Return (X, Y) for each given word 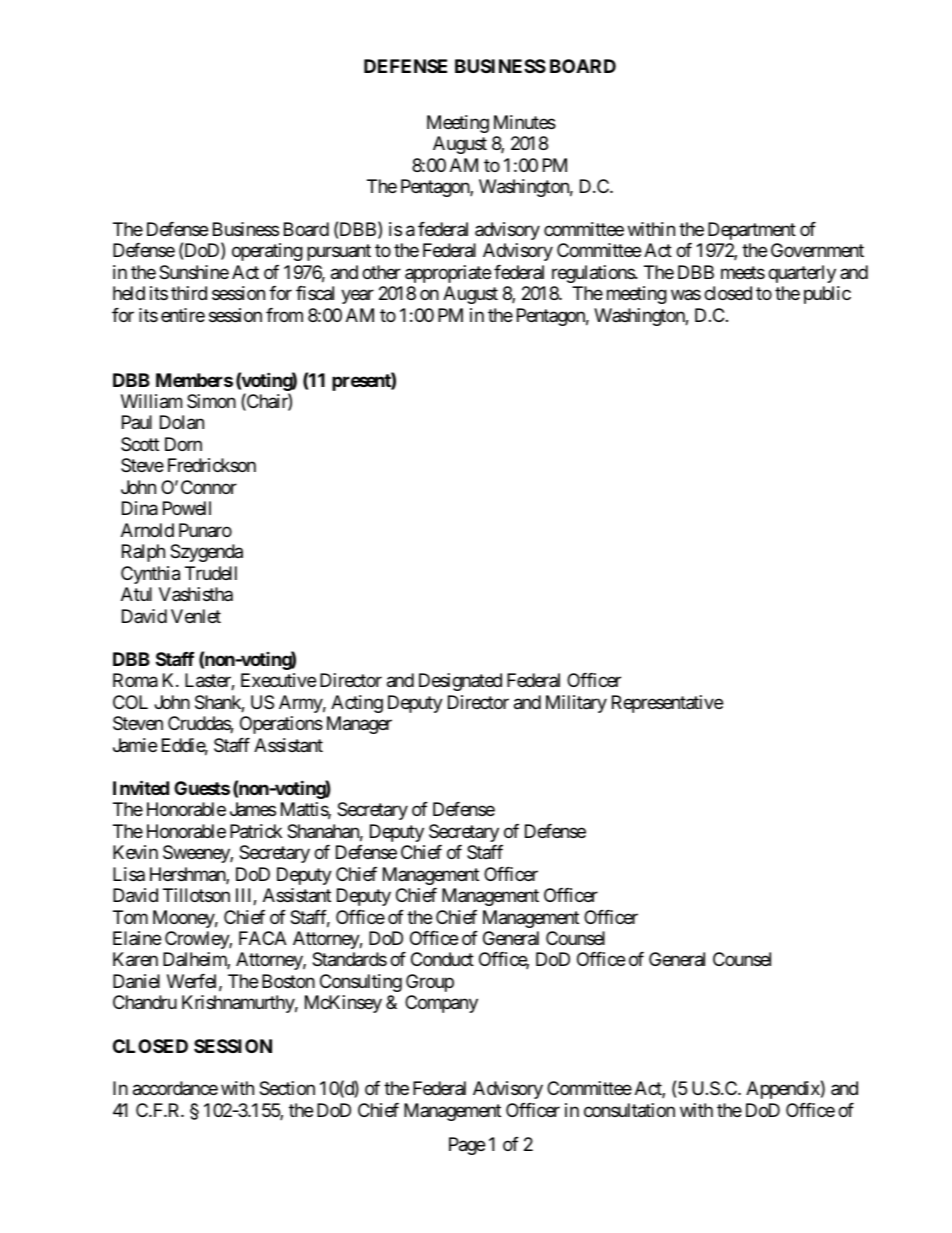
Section (287, 1088)
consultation (629, 1110)
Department (752, 231)
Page (467, 1146)
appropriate (448, 274)
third (189, 293)
